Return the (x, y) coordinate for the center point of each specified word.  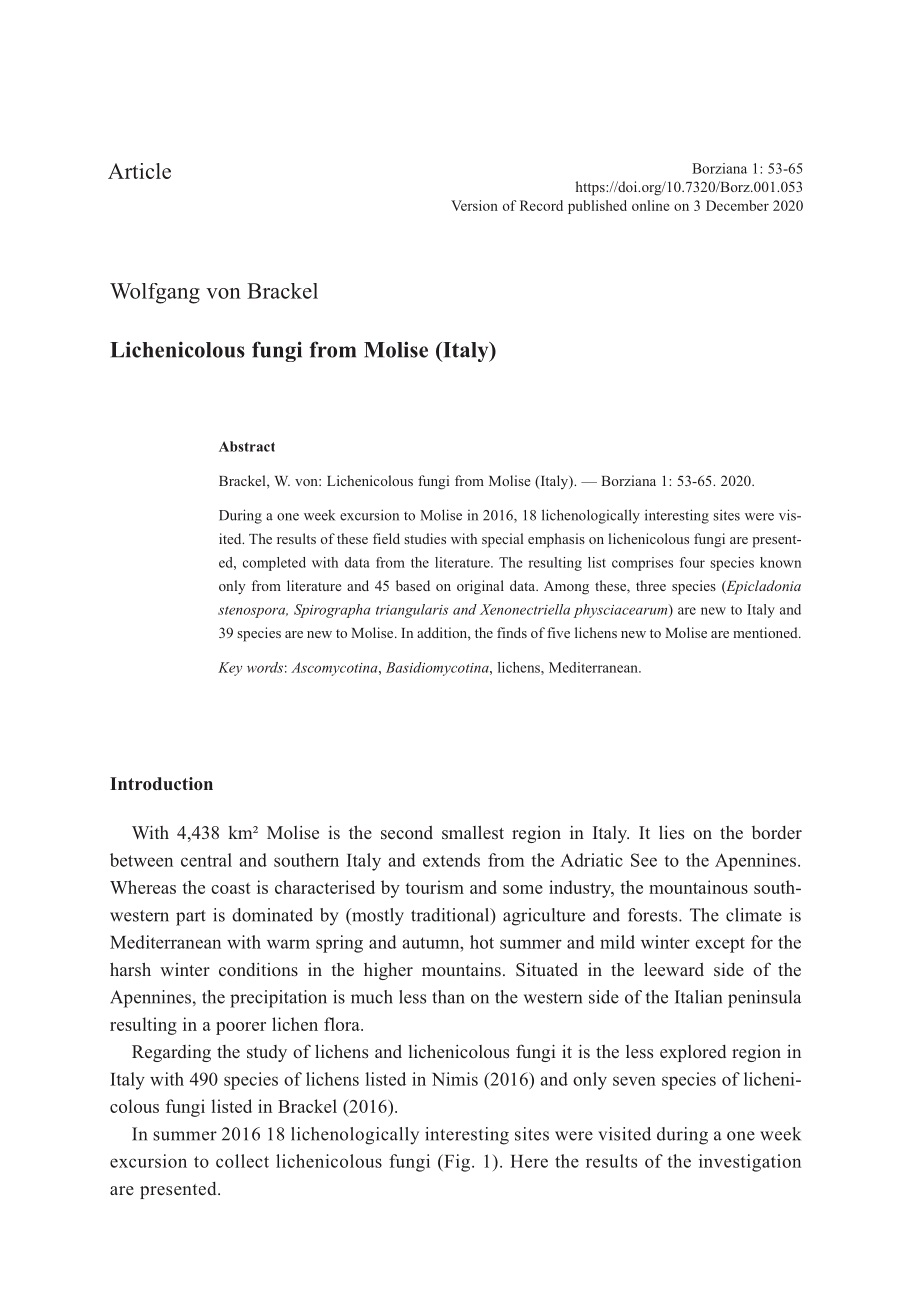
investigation (750, 1163)
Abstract (247, 446)
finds (512, 632)
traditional (451, 916)
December (737, 205)
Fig (456, 1163)
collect (242, 1161)
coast (231, 888)
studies (425, 538)
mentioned (766, 632)
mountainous (698, 887)
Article (139, 171)
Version (474, 205)
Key (230, 669)
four (692, 562)
